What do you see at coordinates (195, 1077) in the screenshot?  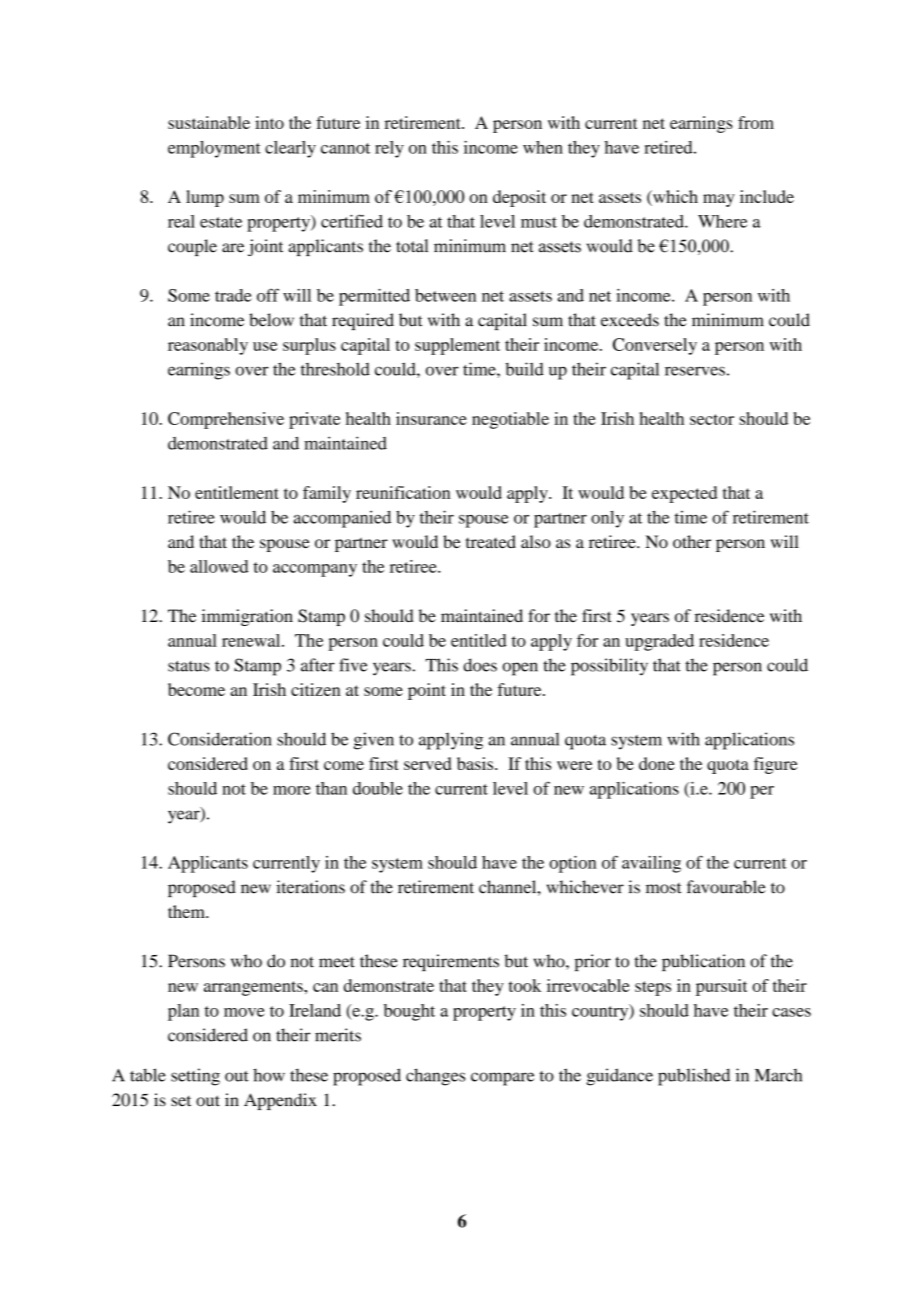 I see `setting` at bounding box center [195, 1077].
